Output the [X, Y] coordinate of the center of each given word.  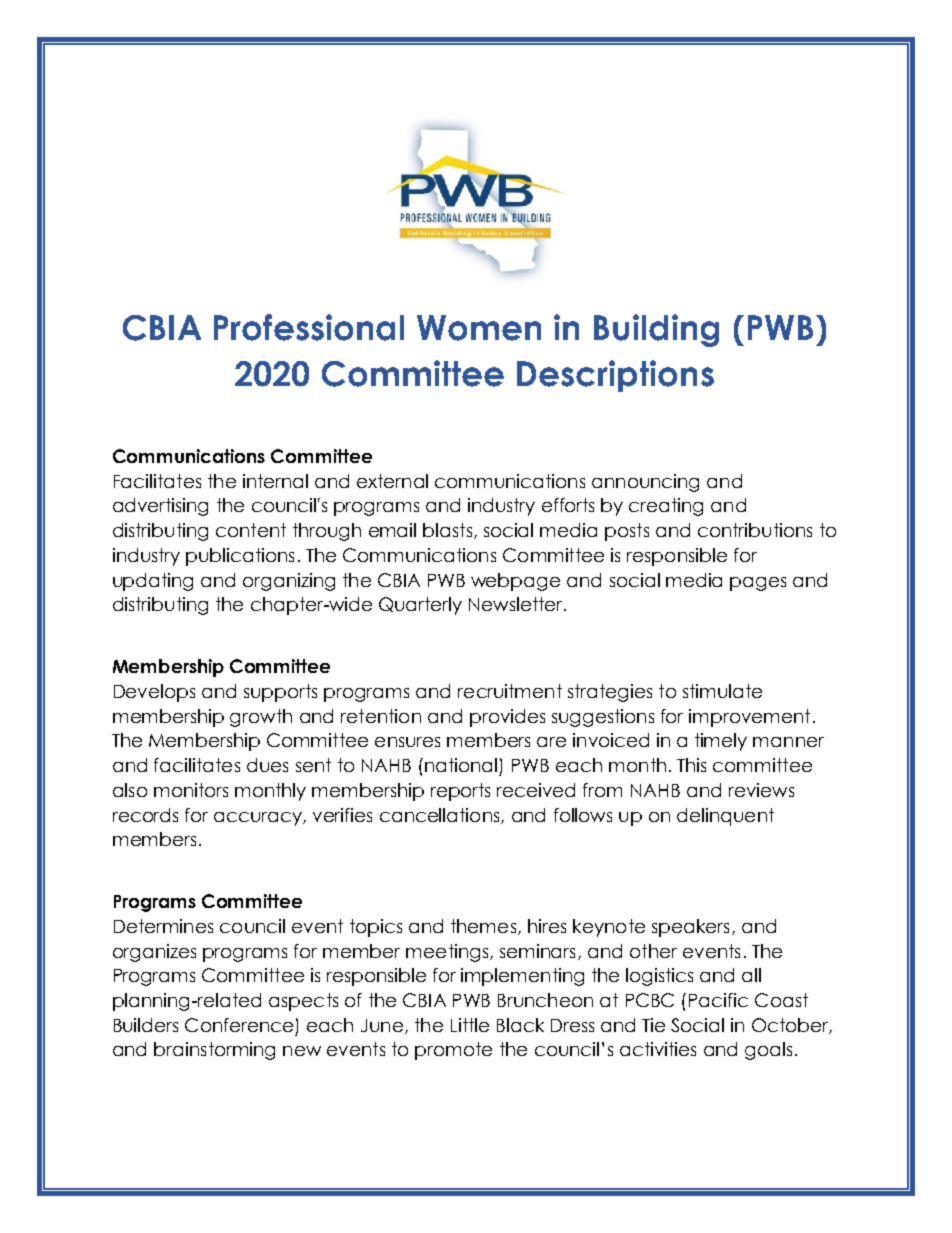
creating [666, 507]
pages [758, 584]
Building [656, 330]
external [392, 481]
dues [267, 765]
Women [479, 328]
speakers [690, 928]
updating [153, 582]
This [691, 765]
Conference [239, 1025]
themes [483, 926]
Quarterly [420, 606]
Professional [309, 327]
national [461, 765]
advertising [160, 507]
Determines [163, 926]
